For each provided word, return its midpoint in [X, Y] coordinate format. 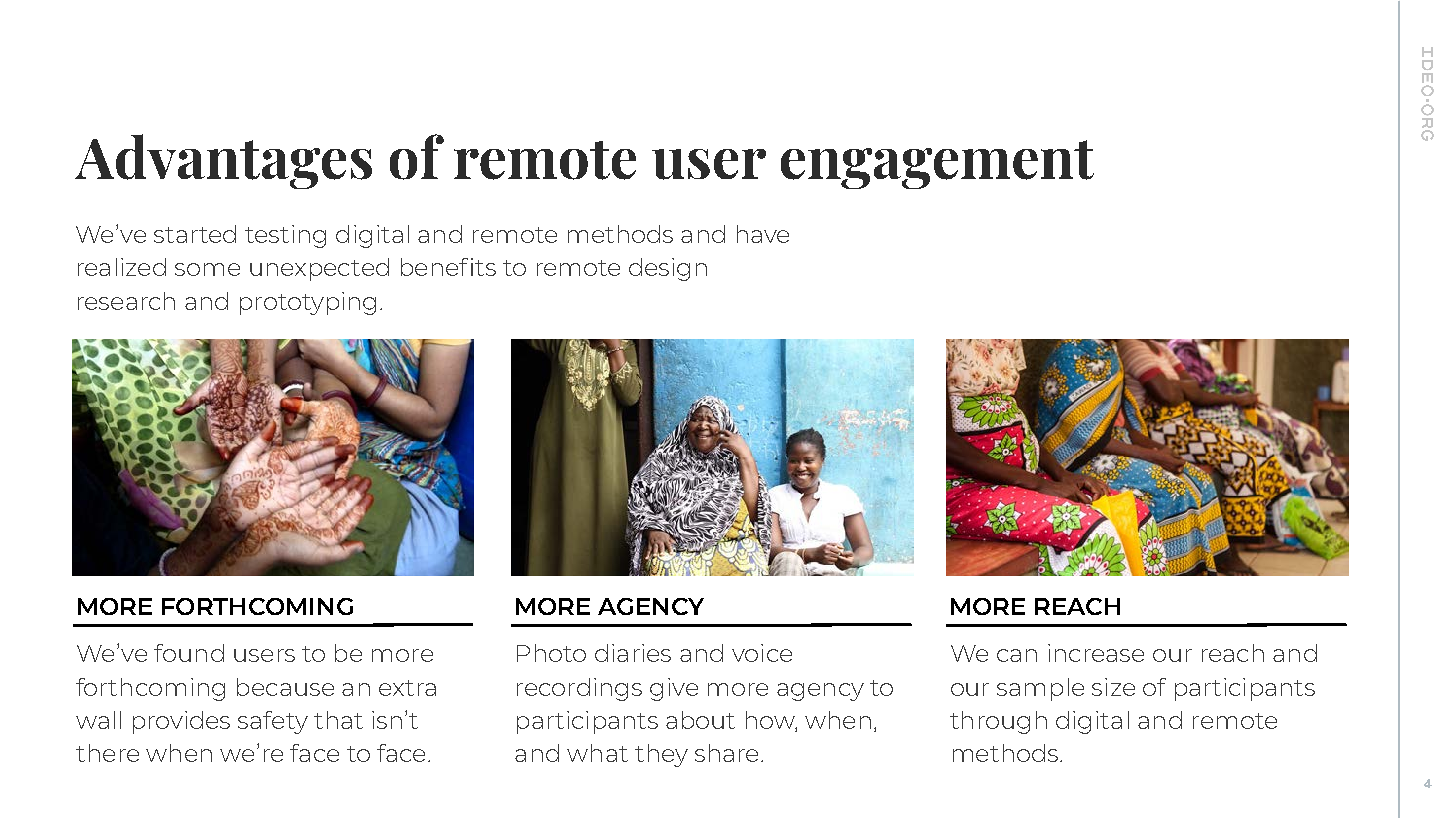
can [1017, 655]
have [763, 234]
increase [1096, 653]
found [189, 653]
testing [285, 236]
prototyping [308, 303]
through [998, 722]
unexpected [319, 269]
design [668, 269]
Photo [551, 653]
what [597, 753]
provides [181, 722]
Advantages [223, 161]
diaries [633, 653]
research [126, 301]
